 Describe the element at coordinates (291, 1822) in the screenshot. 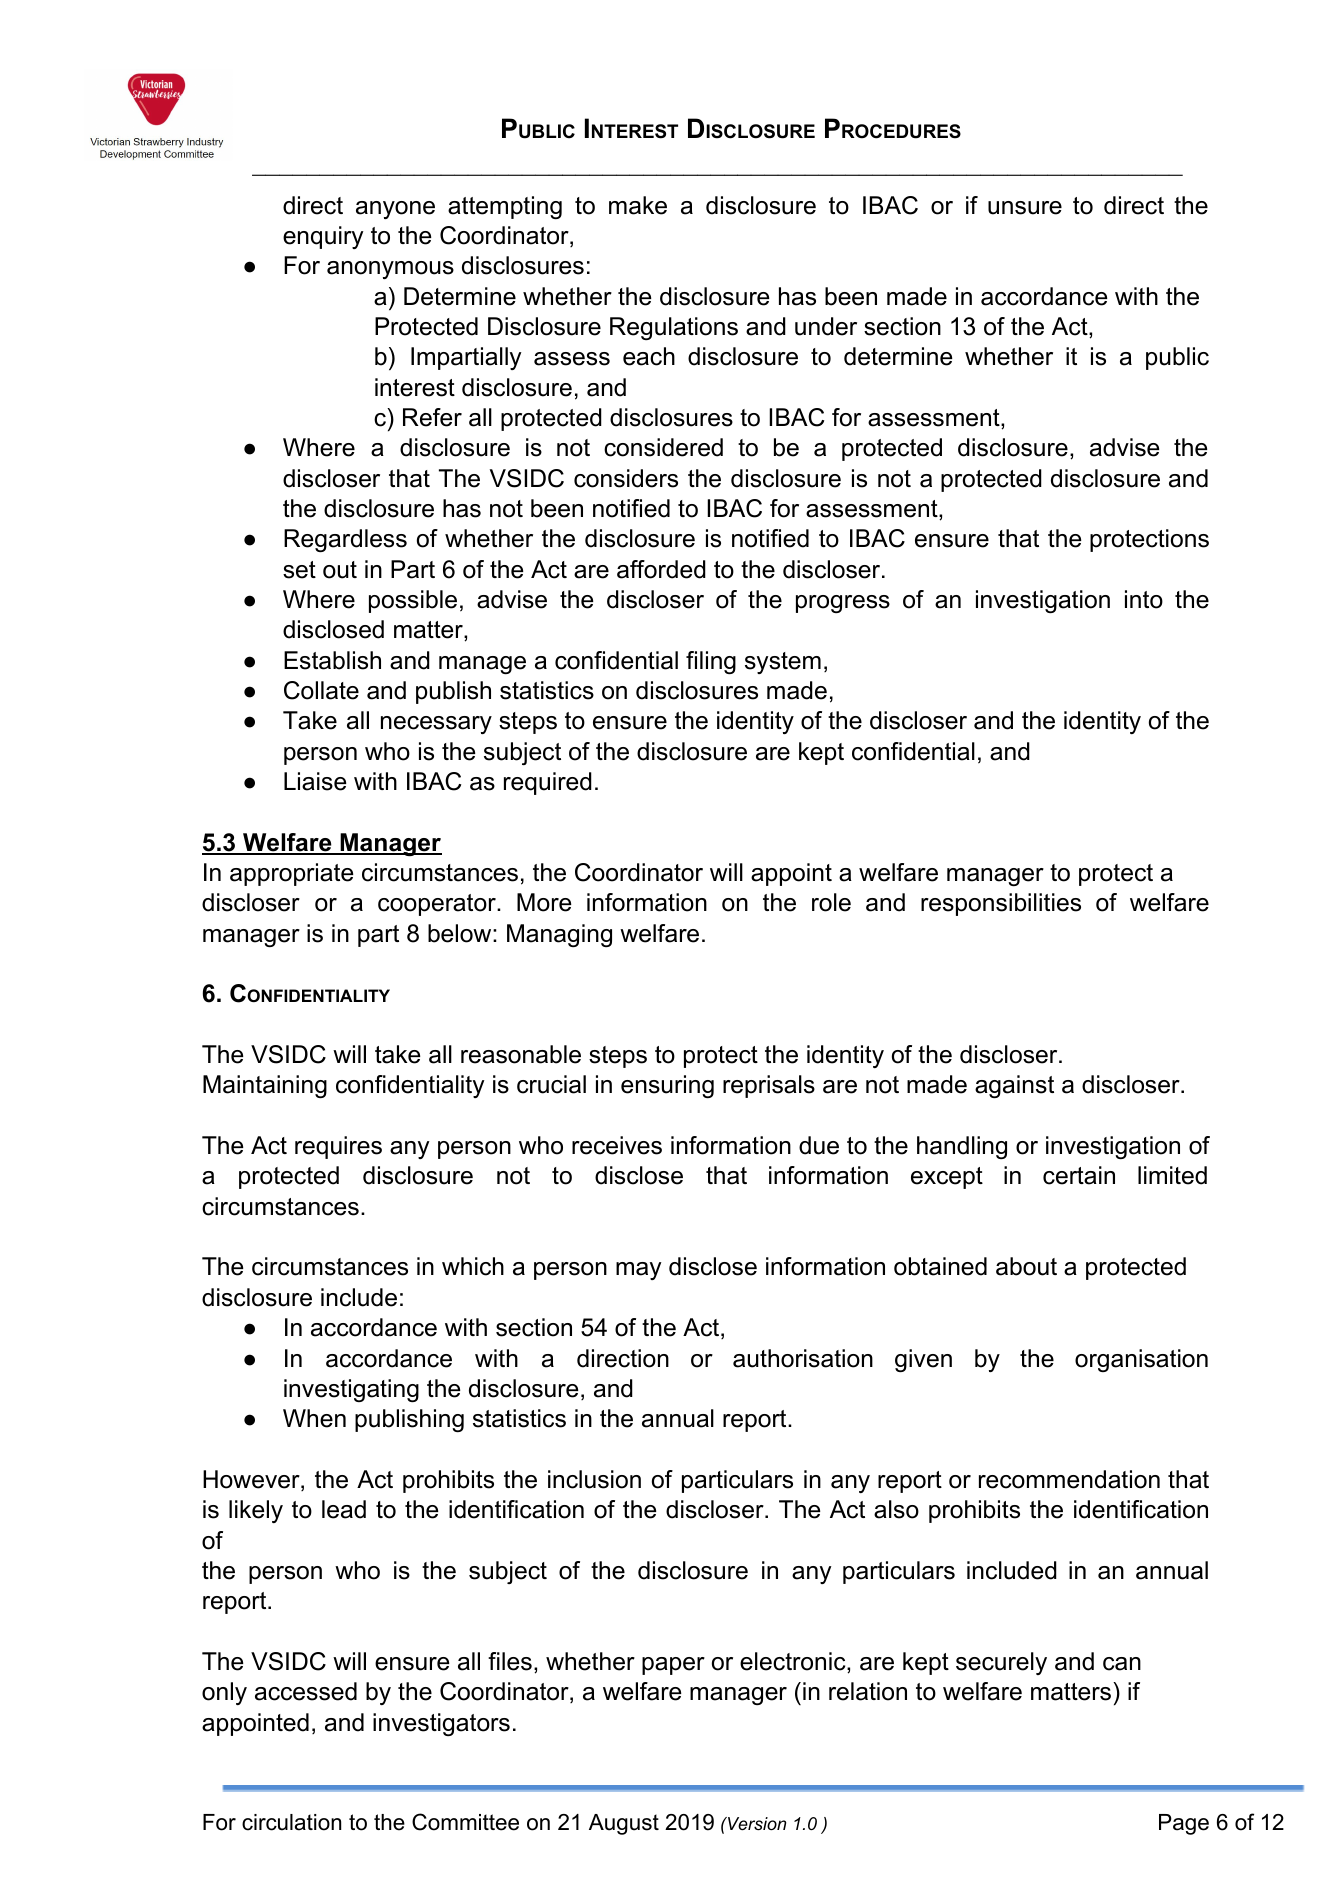

I see `circulation` at that location.
